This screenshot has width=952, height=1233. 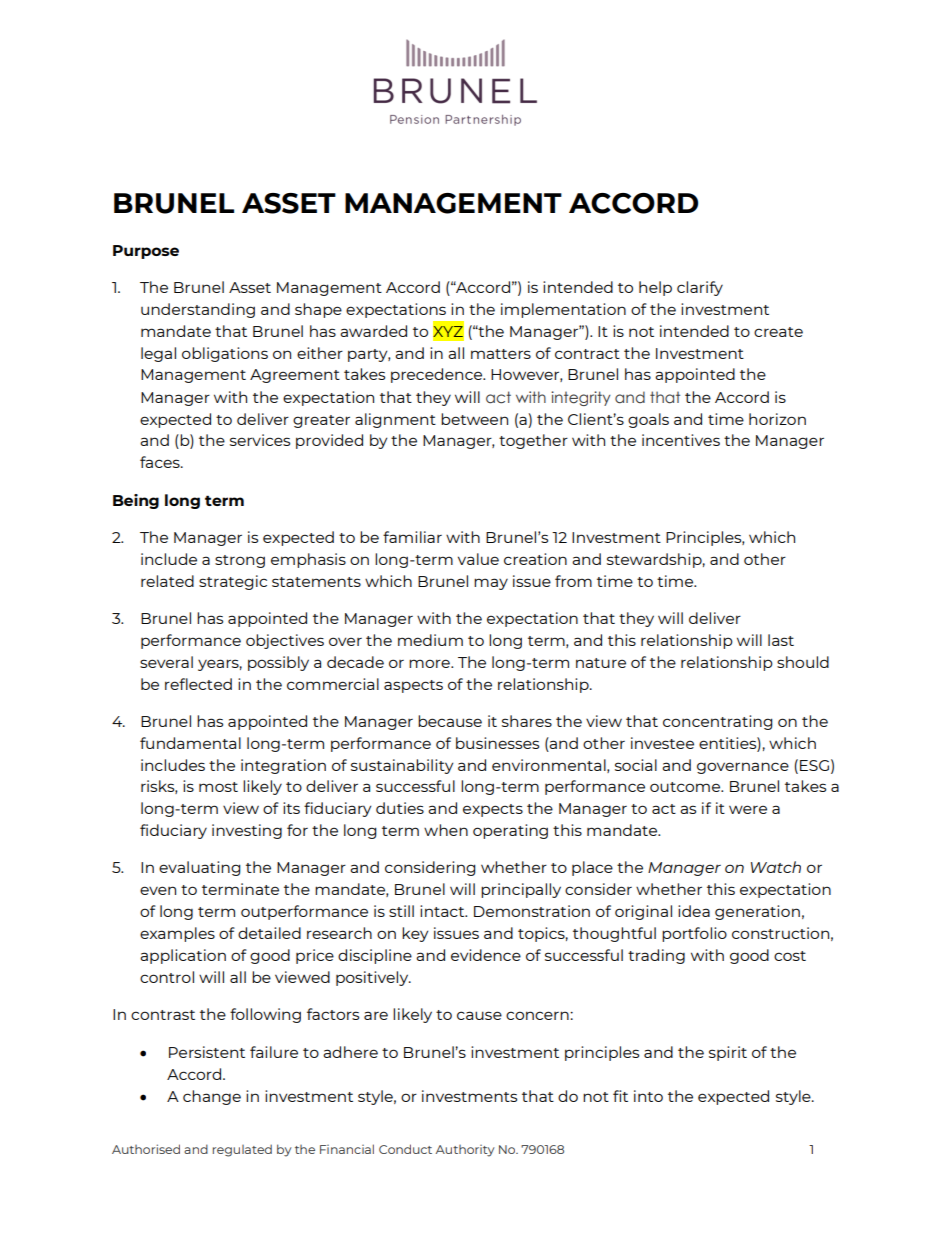 I want to click on change, so click(x=212, y=1097).
